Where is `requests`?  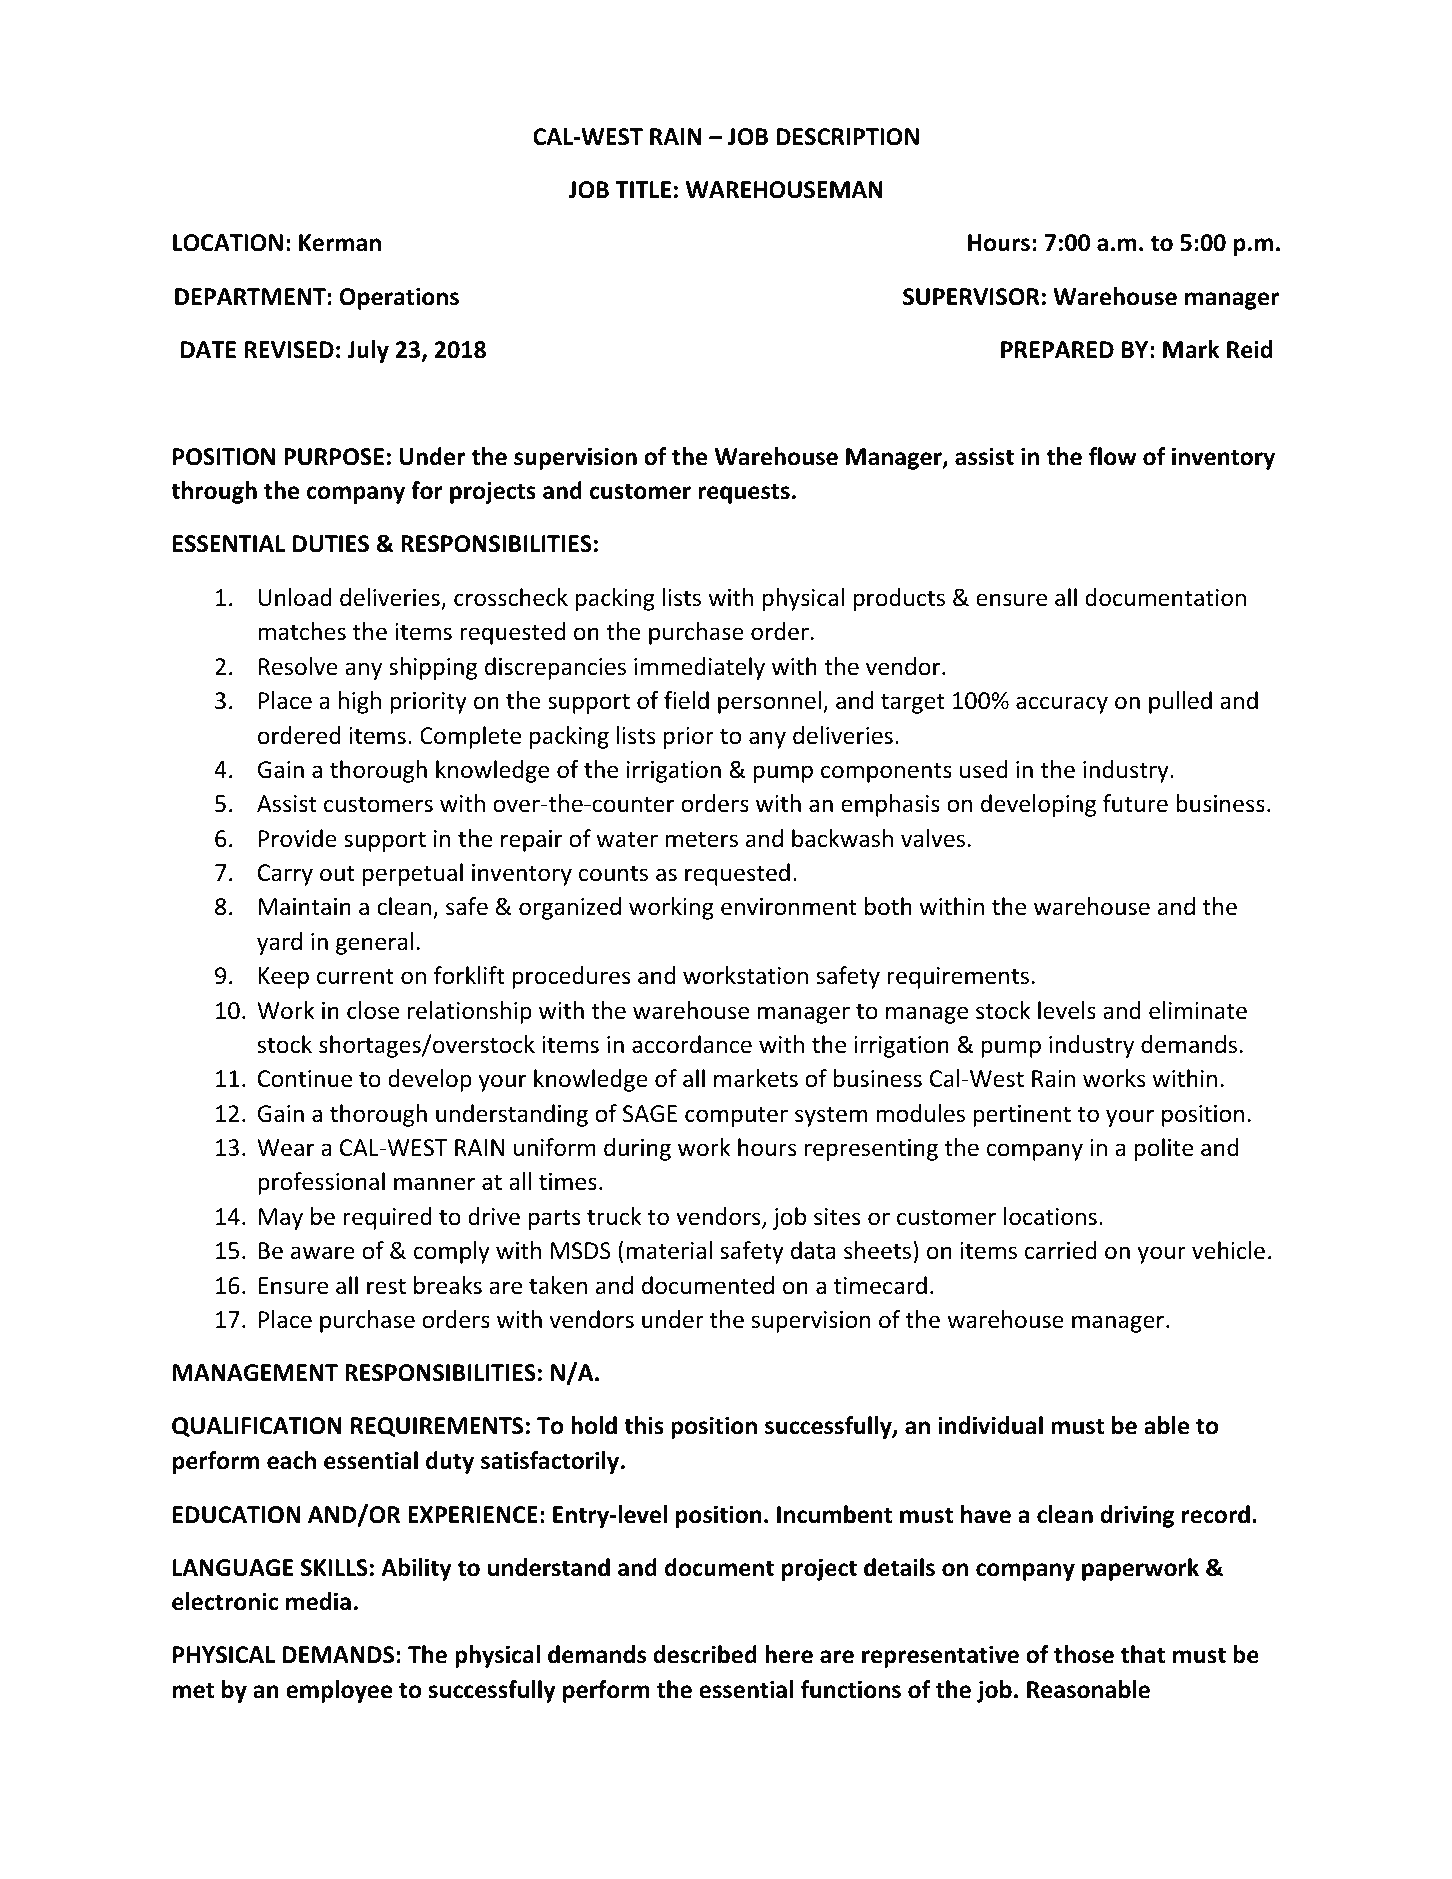
requests is located at coordinates (744, 493).
